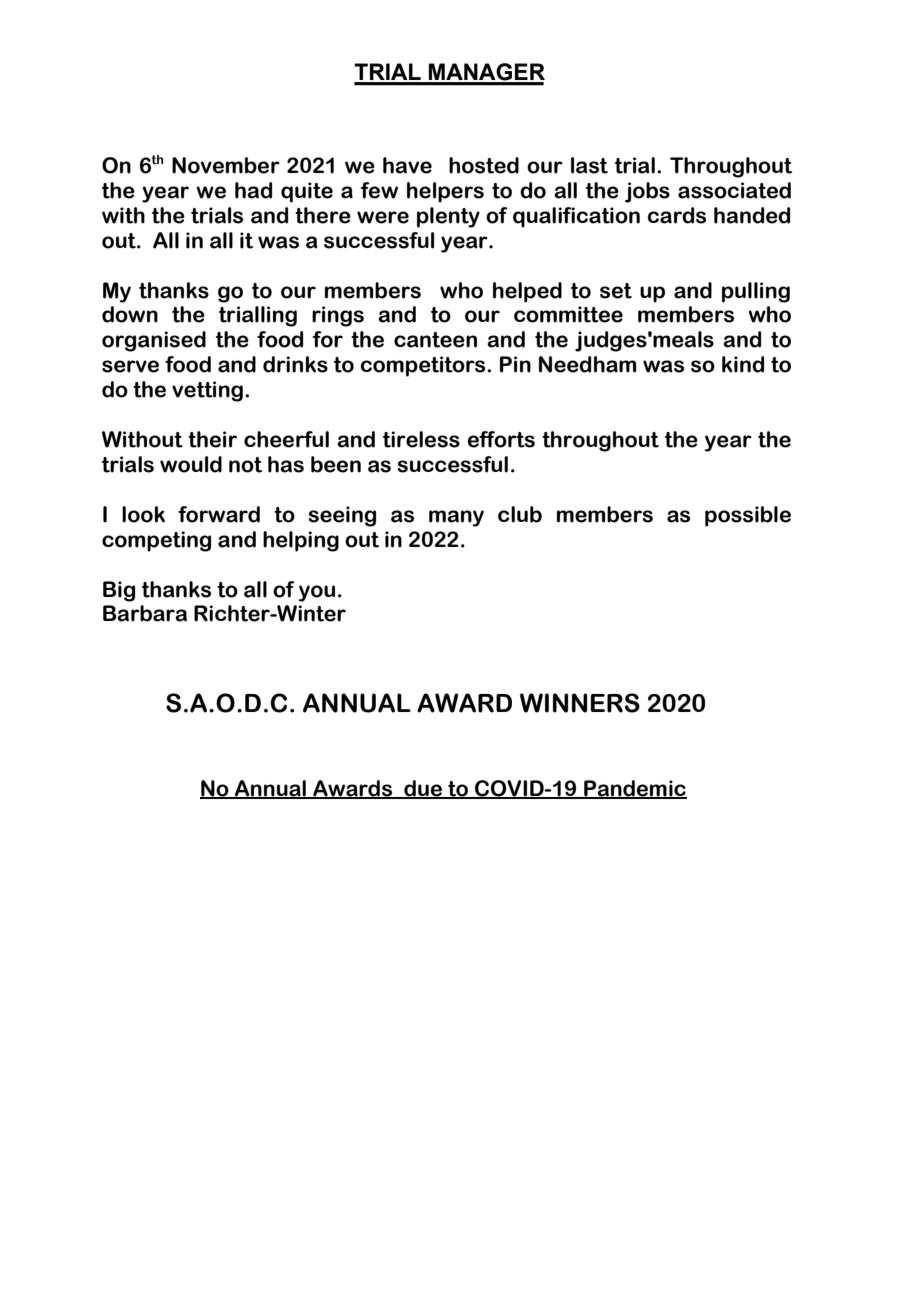 Image resolution: width=924 pixels, height=1308 pixels. What do you see at coordinates (445, 192) in the screenshot?
I see `helpers` at bounding box center [445, 192].
